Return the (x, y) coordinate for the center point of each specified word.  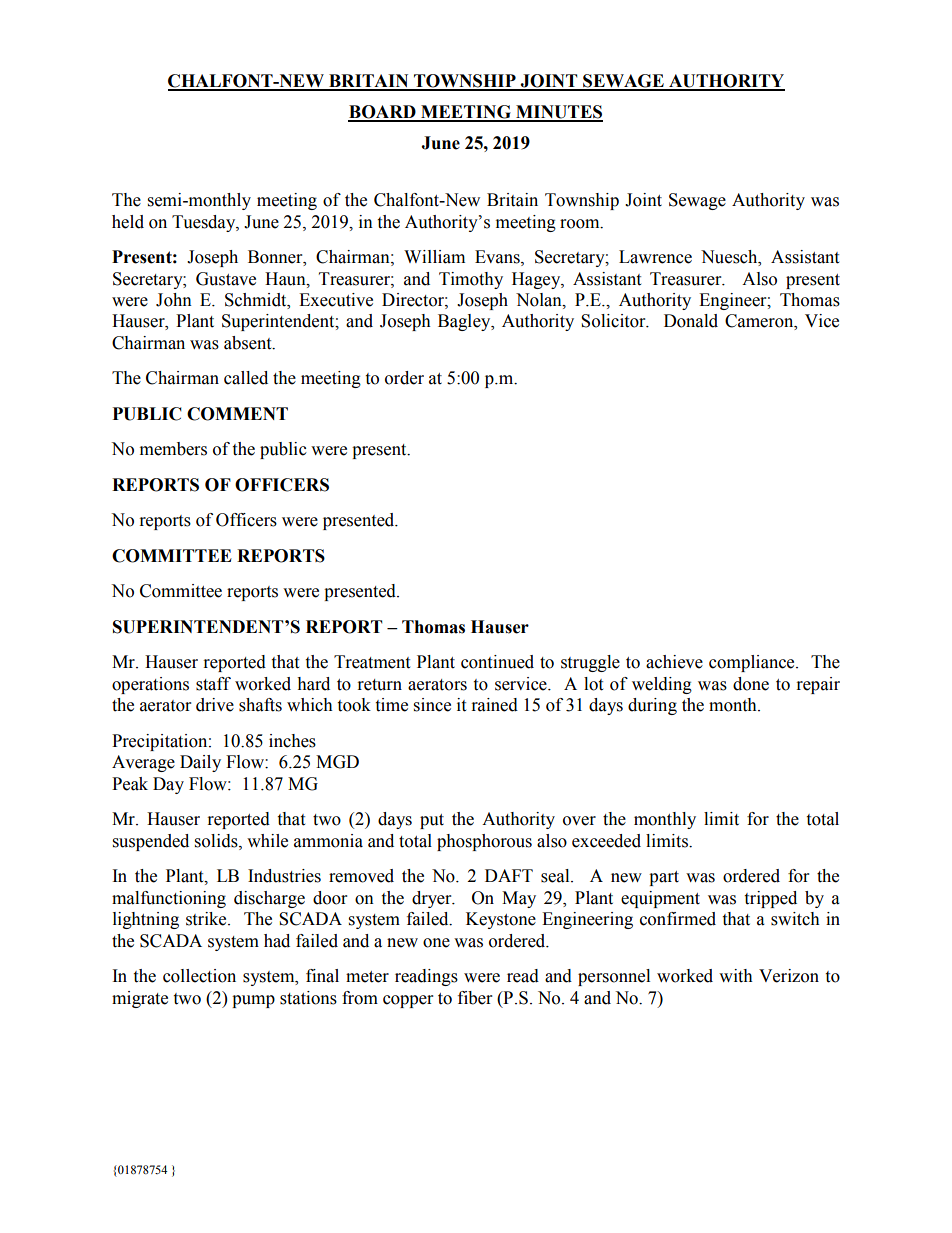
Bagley (465, 322)
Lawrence (655, 257)
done (751, 684)
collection (199, 976)
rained (495, 705)
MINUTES (558, 113)
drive (215, 705)
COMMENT (237, 414)
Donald (691, 321)
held (128, 222)
